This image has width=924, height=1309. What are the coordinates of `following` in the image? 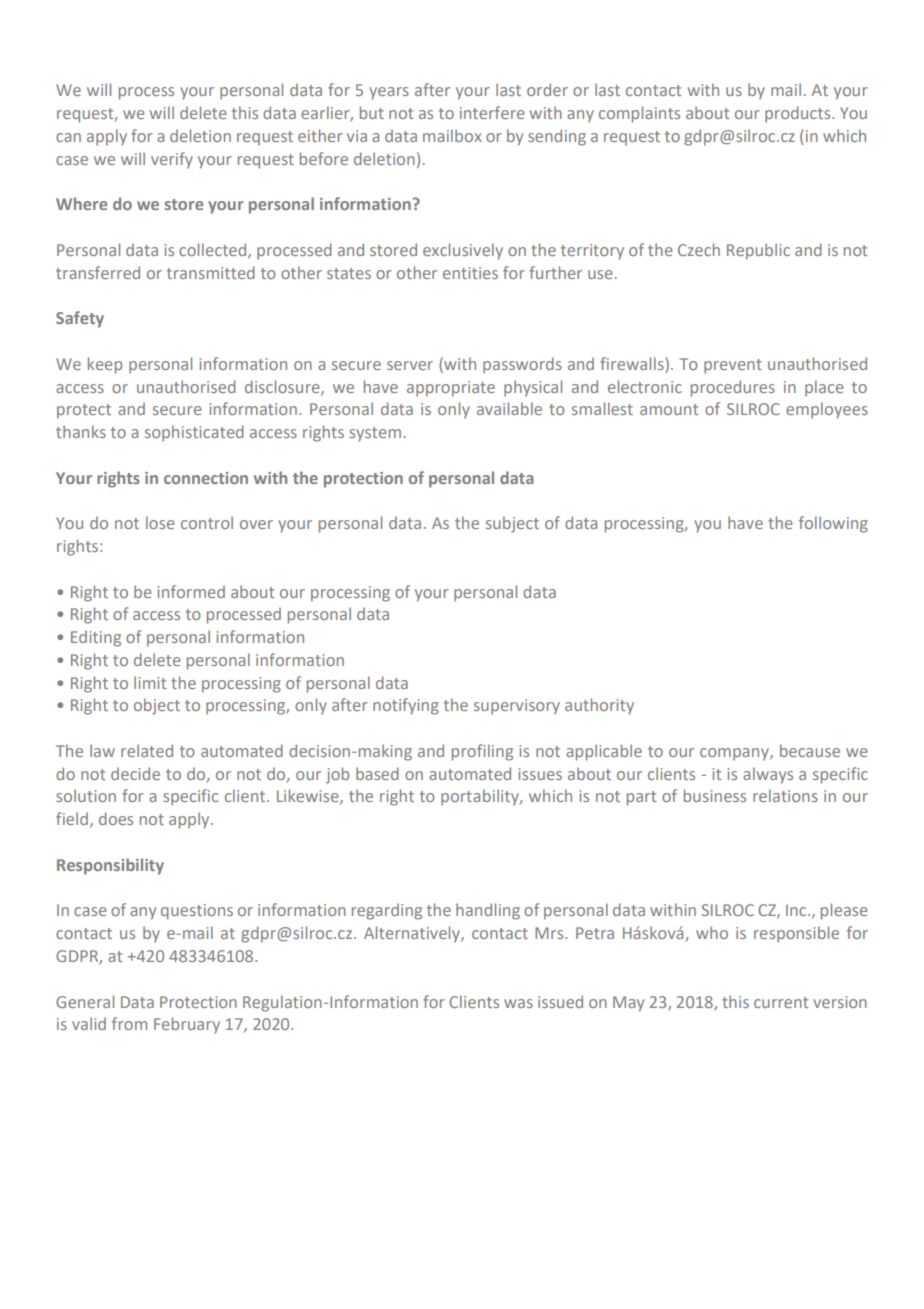 It's located at (833, 524).
